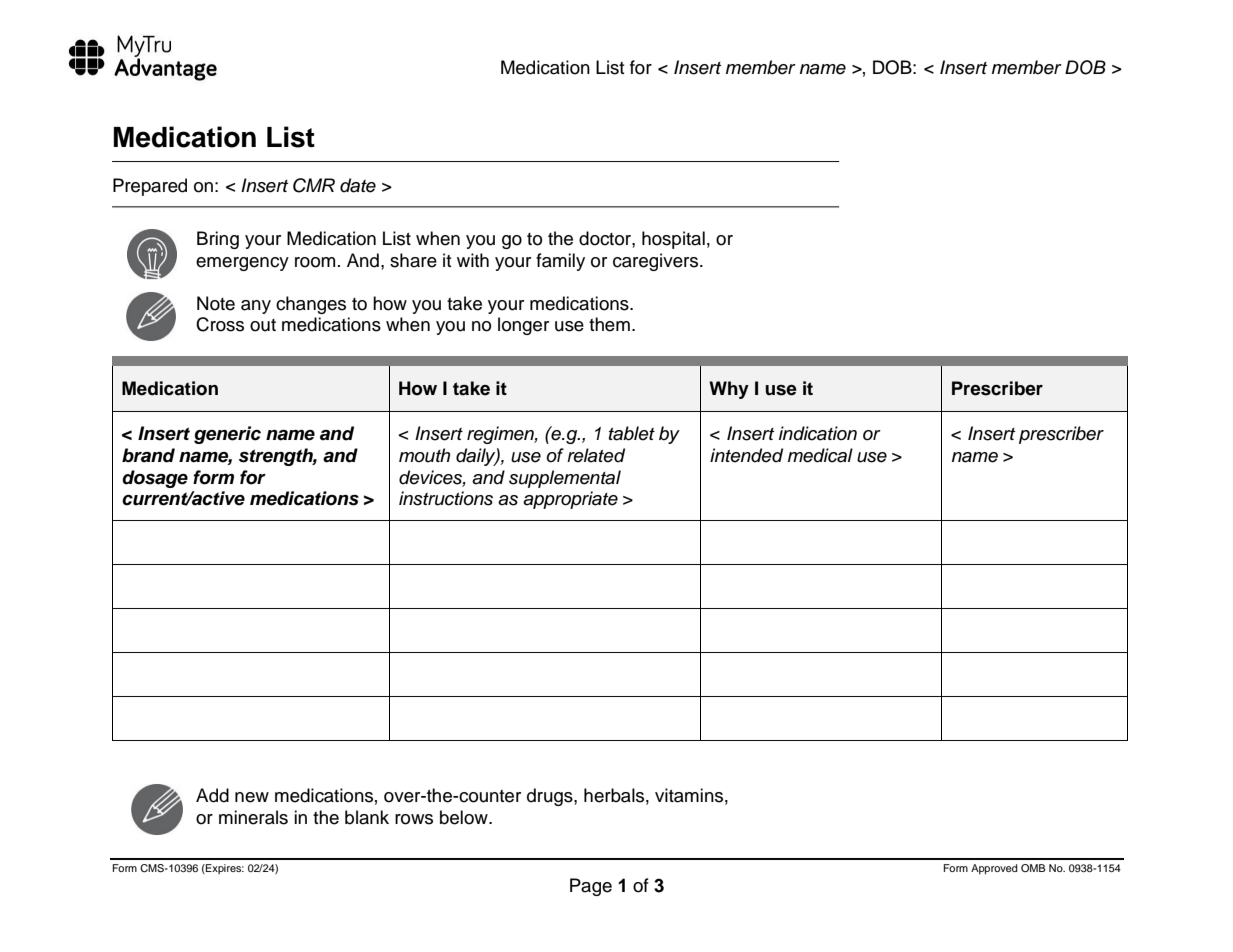 This document has height=952, width=1233. Describe the element at coordinates (253, 817) in the document. I see `minerals` at that location.
